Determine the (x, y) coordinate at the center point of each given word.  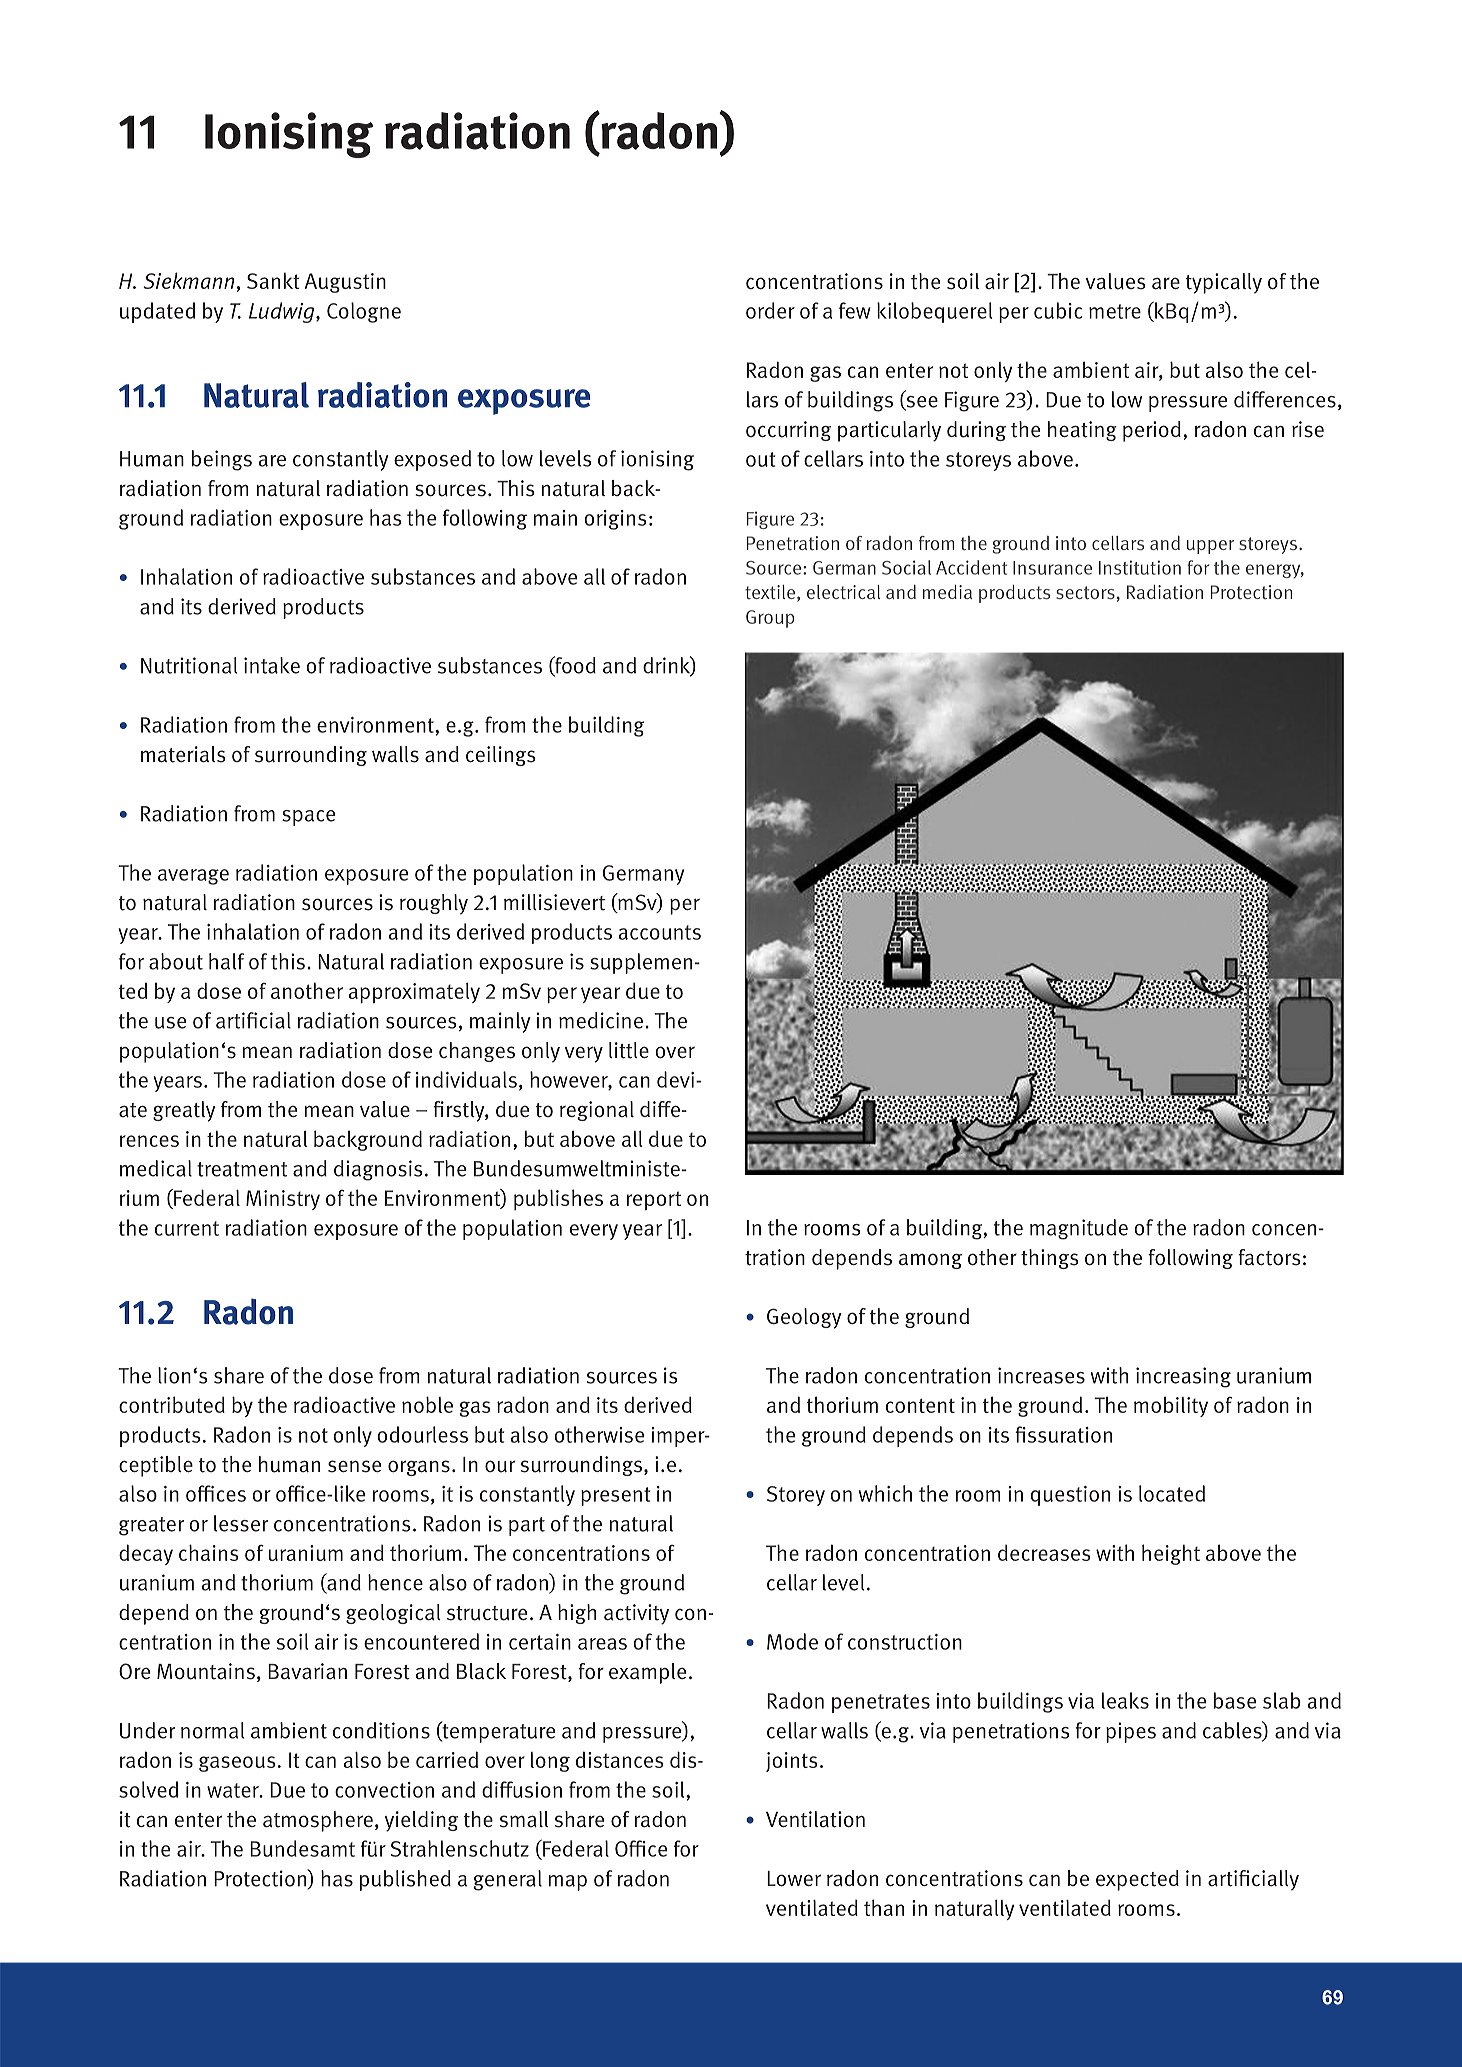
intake (272, 665)
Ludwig (283, 312)
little (629, 1050)
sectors (1085, 592)
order (770, 310)
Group (770, 619)
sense (354, 1466)
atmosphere (318, 1821)
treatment (242, 1169)
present (615, 1496)
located (1172, 1493)
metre (1115, 311)
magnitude (1079, 1229)
